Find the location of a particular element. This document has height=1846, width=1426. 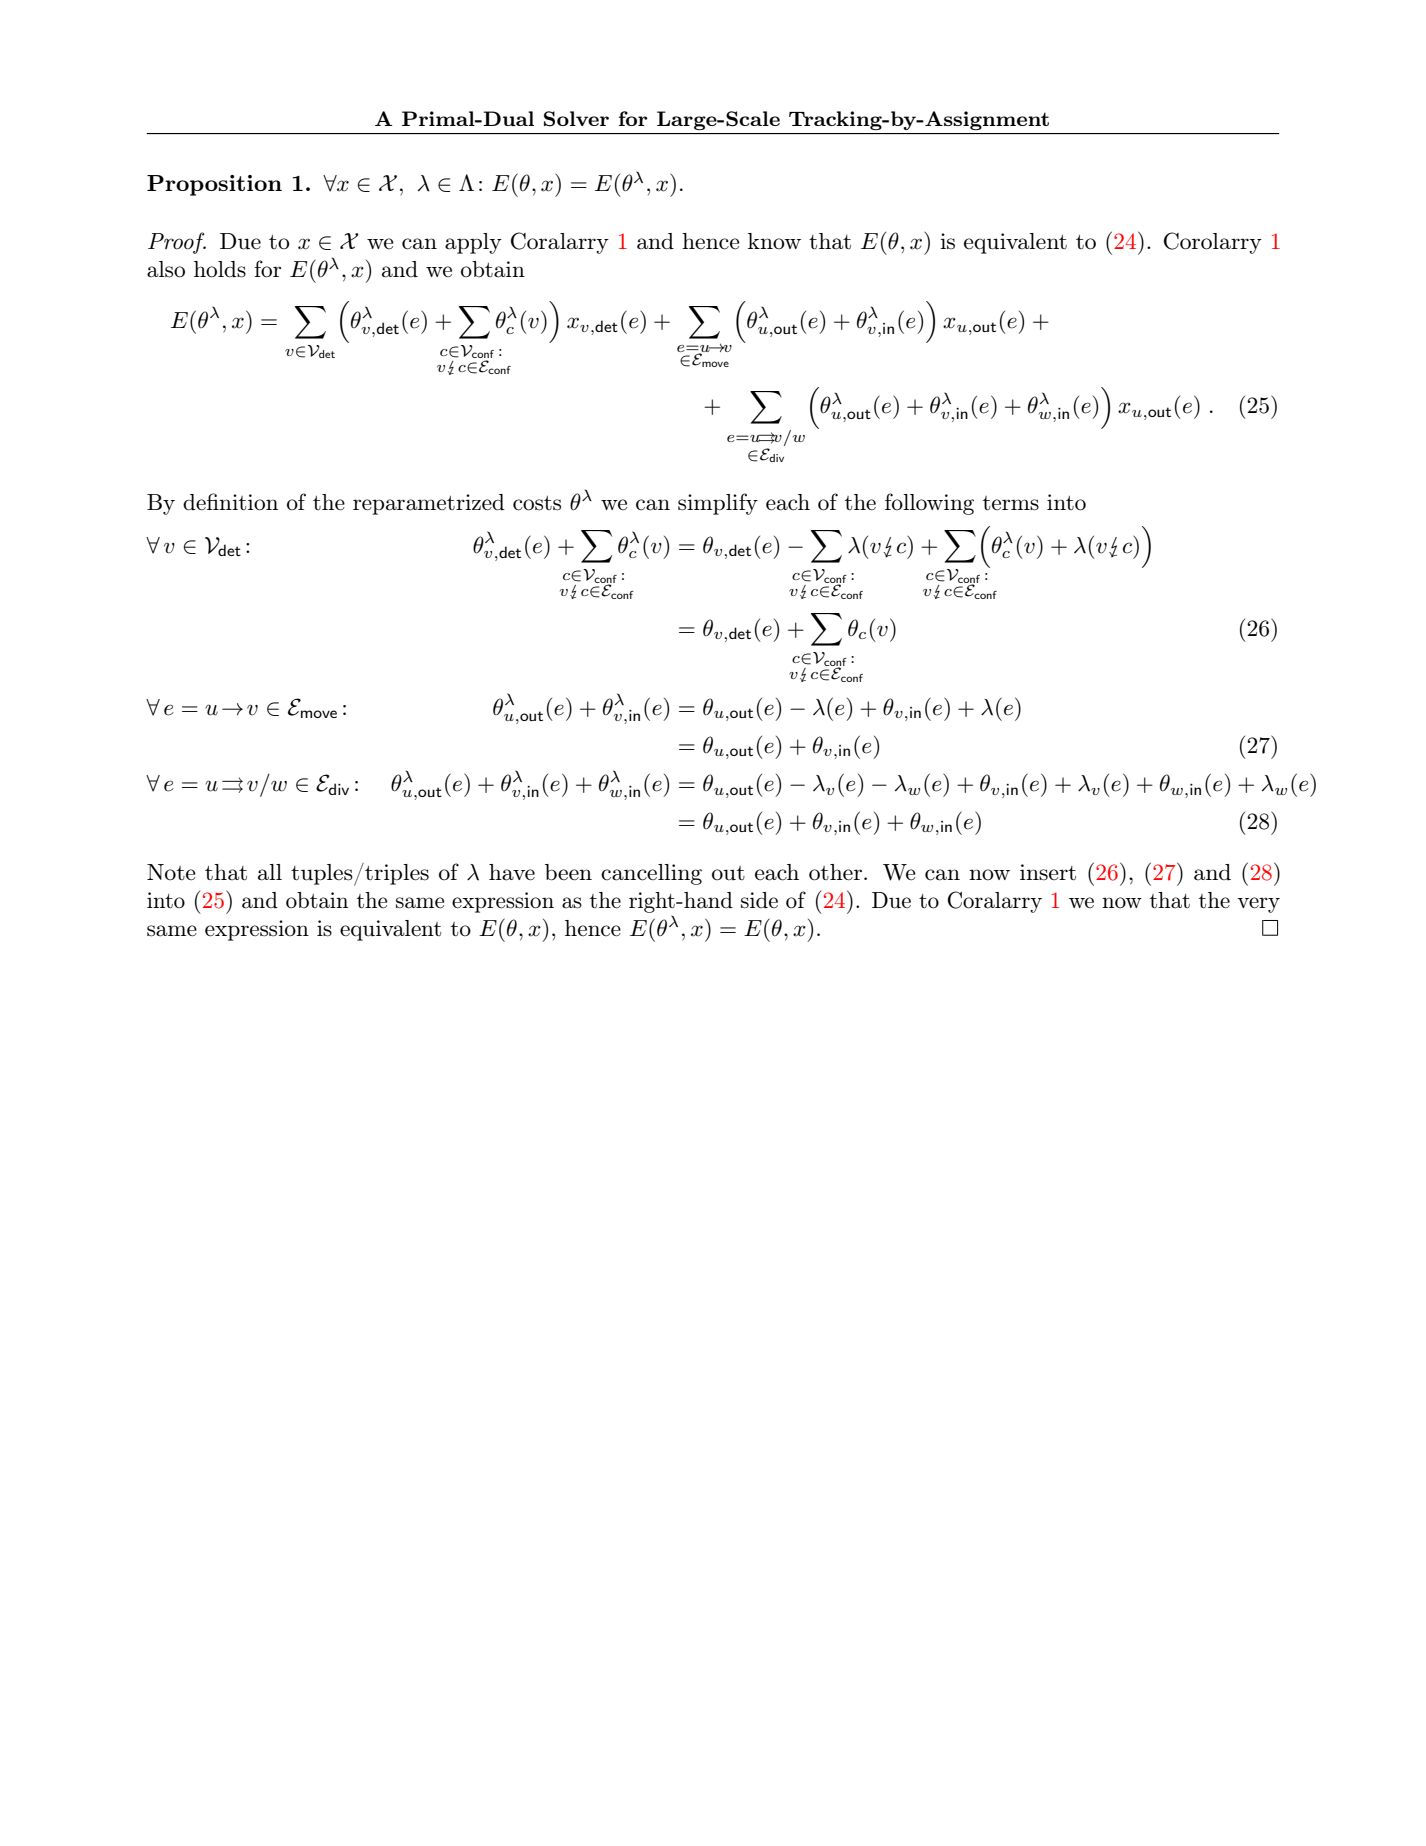

know is located at coordinates (774, 241).
